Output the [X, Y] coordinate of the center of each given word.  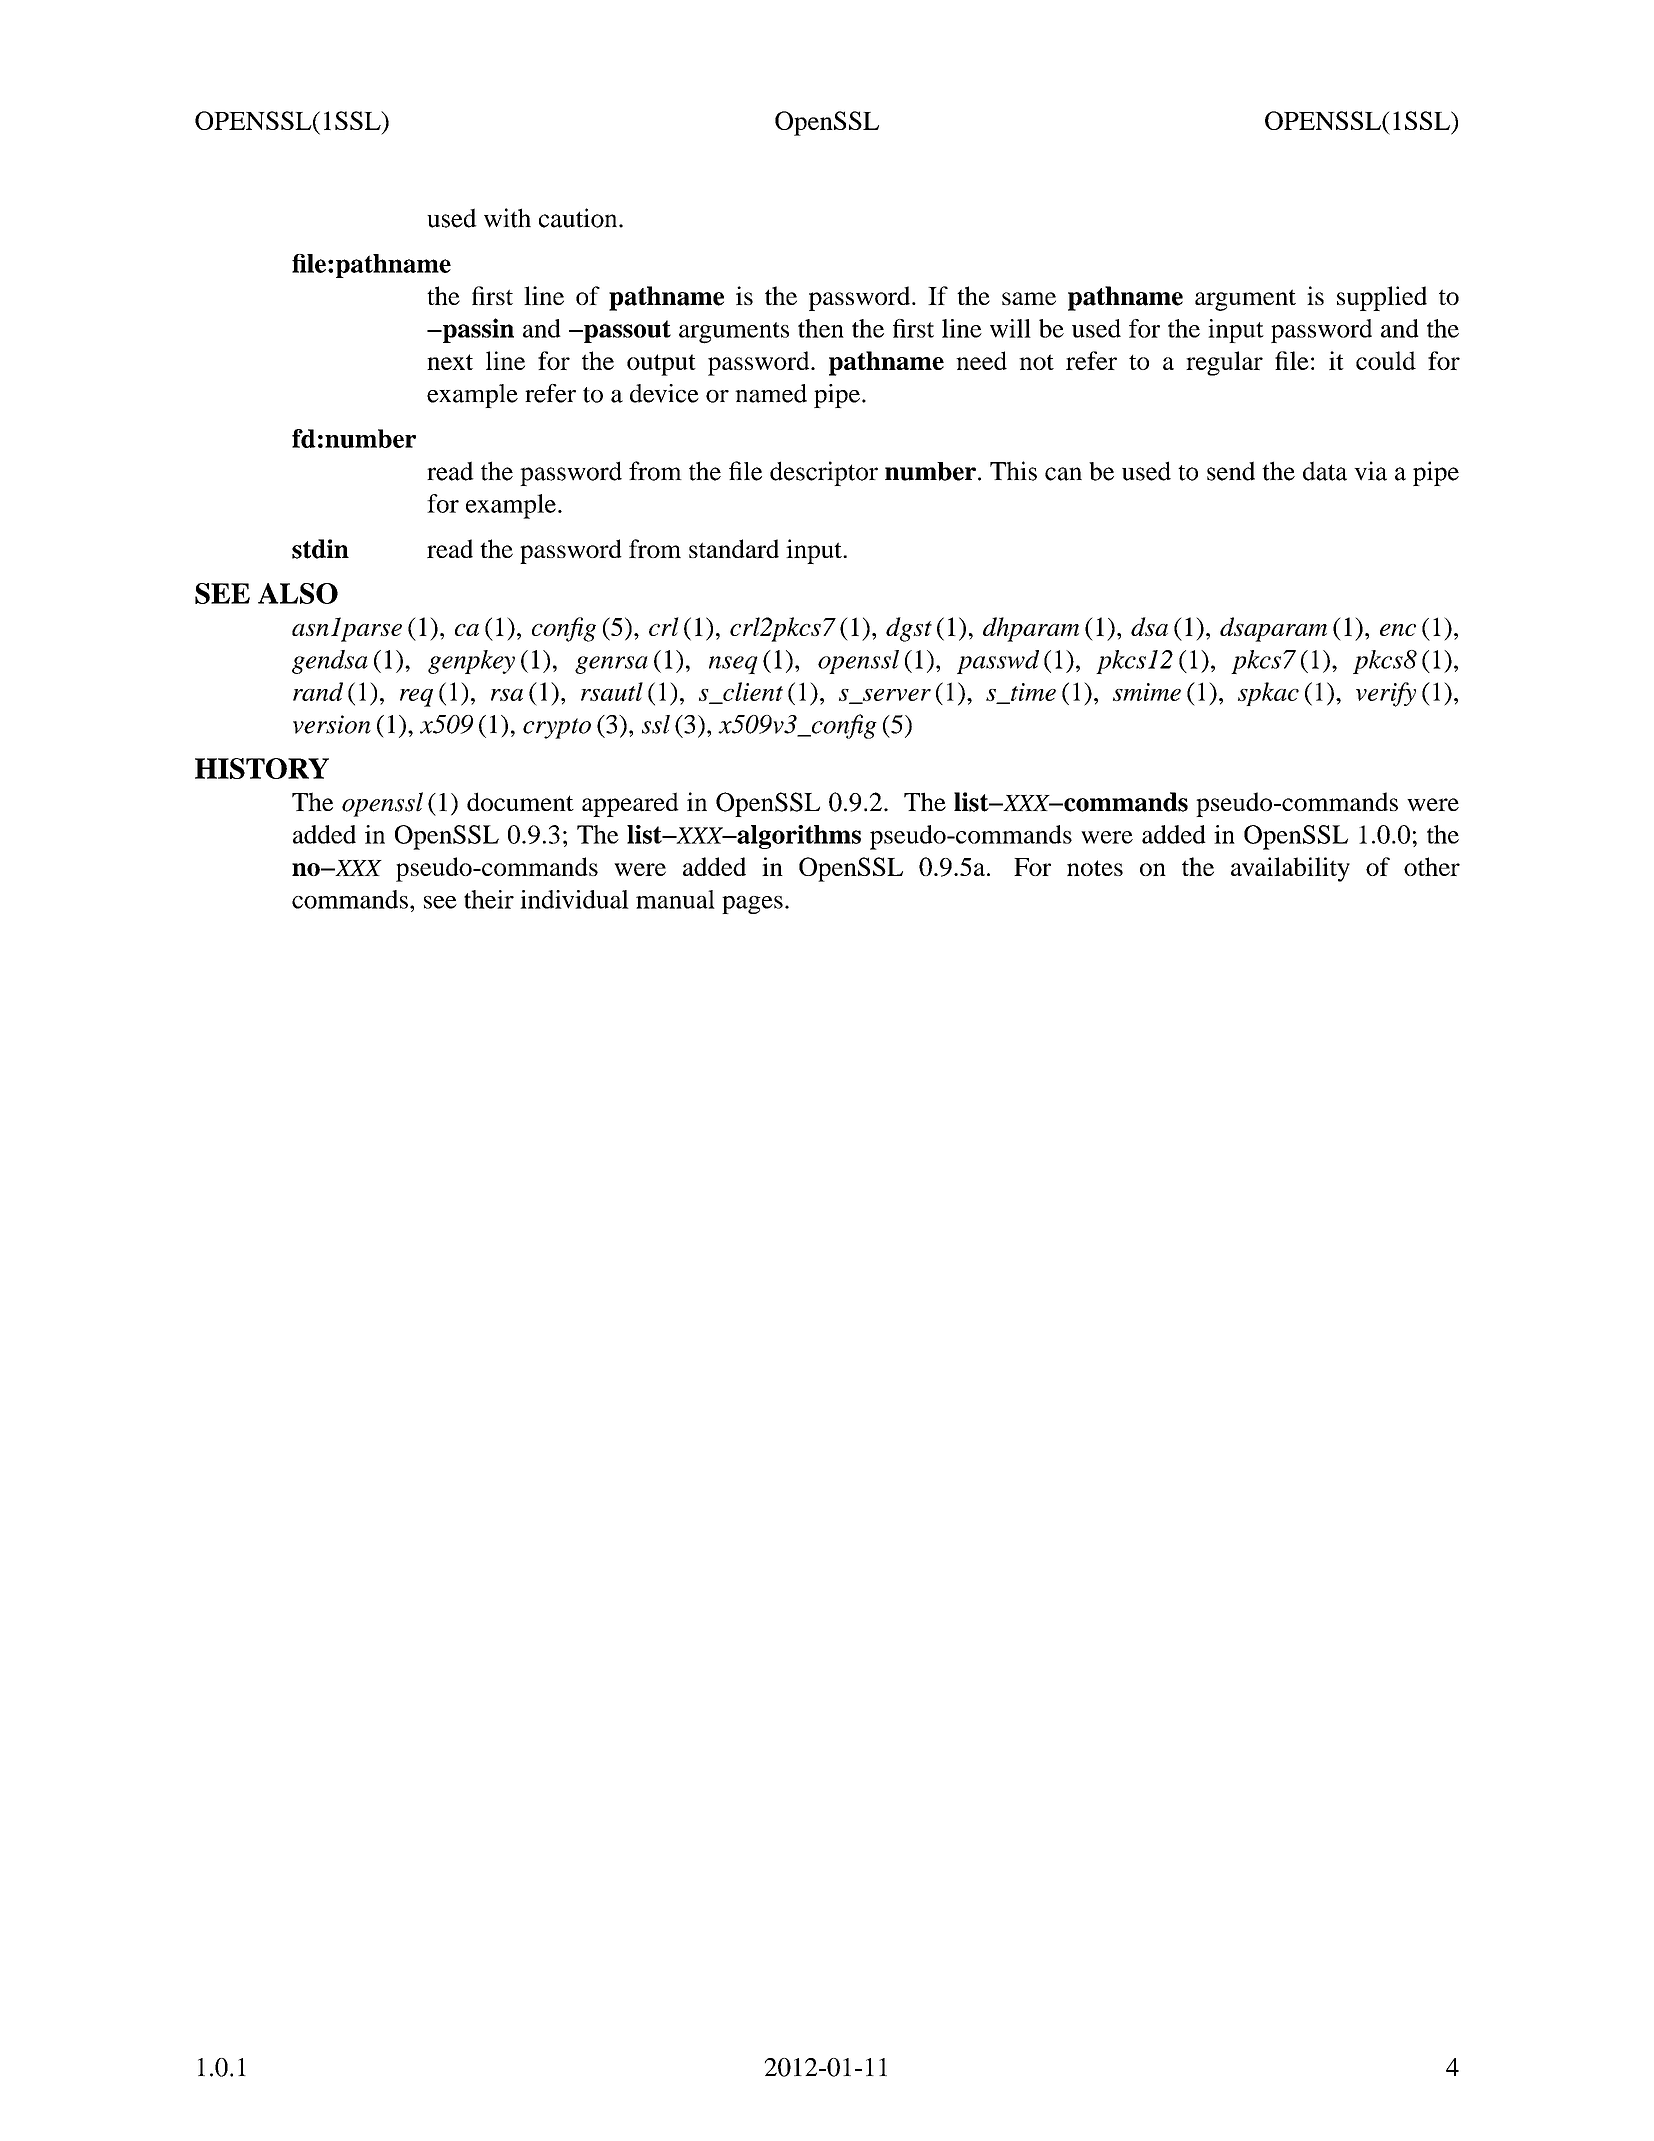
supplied [1382, 298]
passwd [998, 662]
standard [734, 548]
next [450, 362]
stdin [320, 549]
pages [752, 905]
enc [1398, 630]
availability [1290, 869]
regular [1224, 363]
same [1029, 298]
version [332, 724]
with [507, 218]
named [771, 393]
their [489, 899]
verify [1386, 694]
